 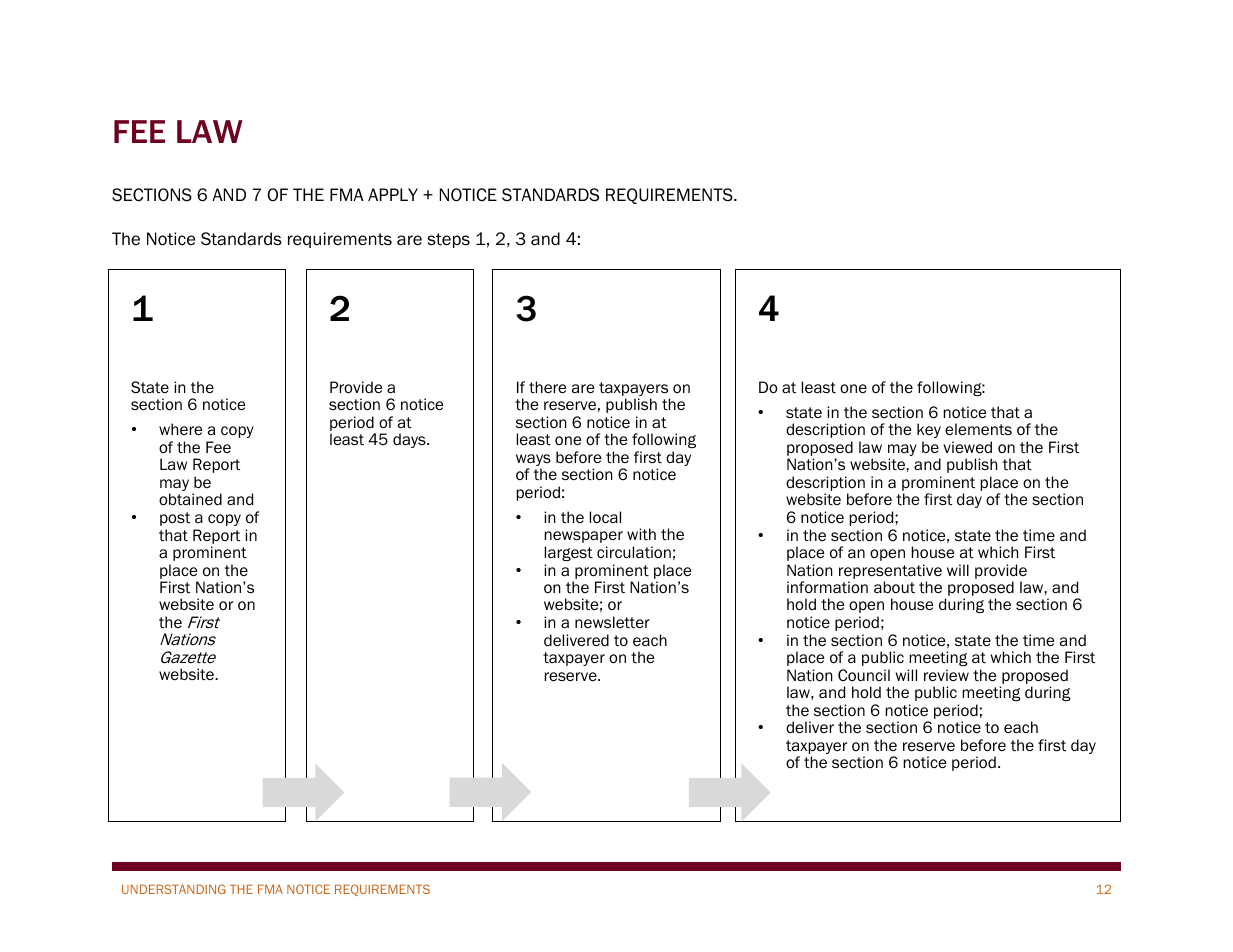 I want to click on UNDERSTANDING, so click(x=173, y=889).
